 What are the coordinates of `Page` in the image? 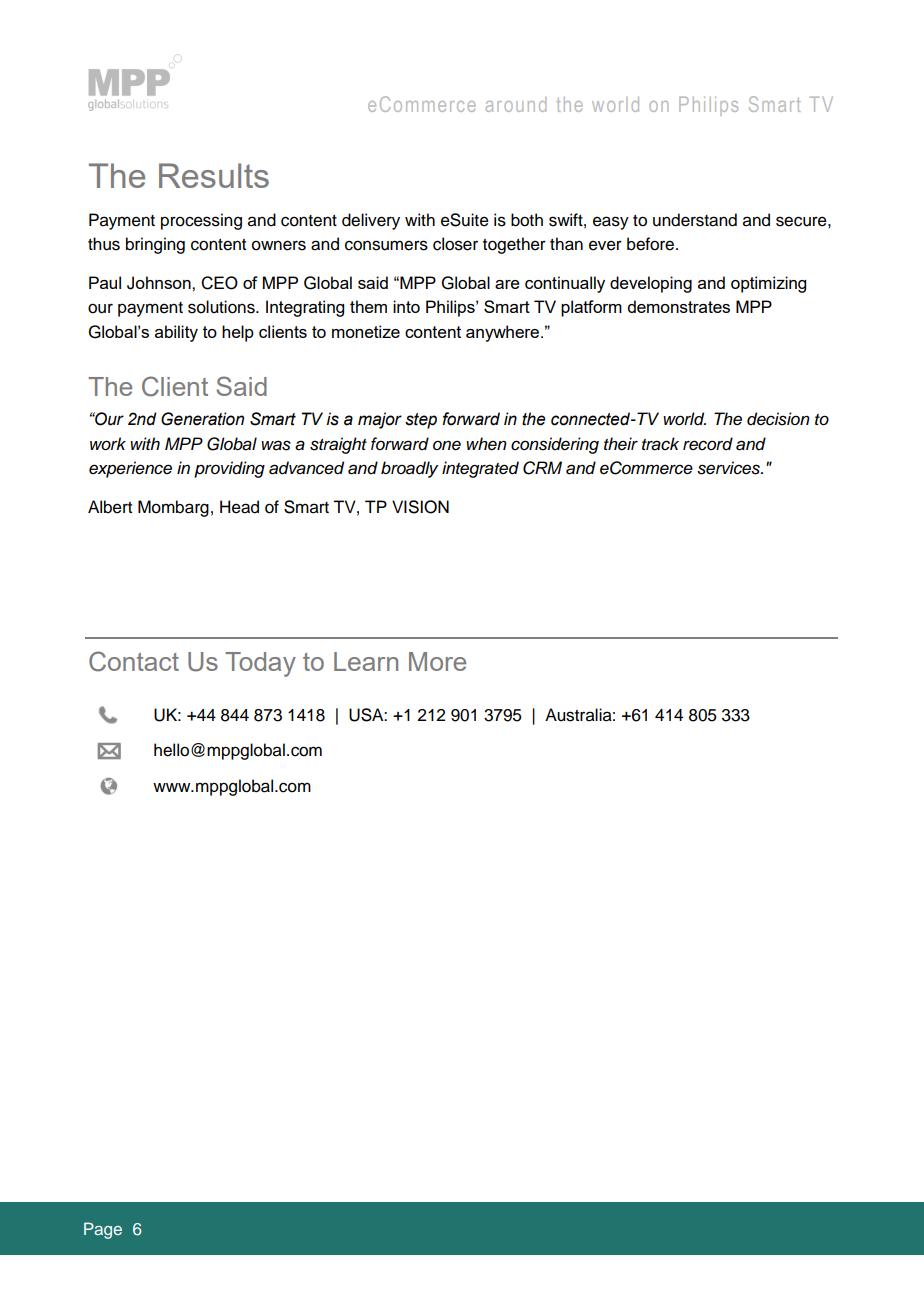 It's located at (103, 1230).
